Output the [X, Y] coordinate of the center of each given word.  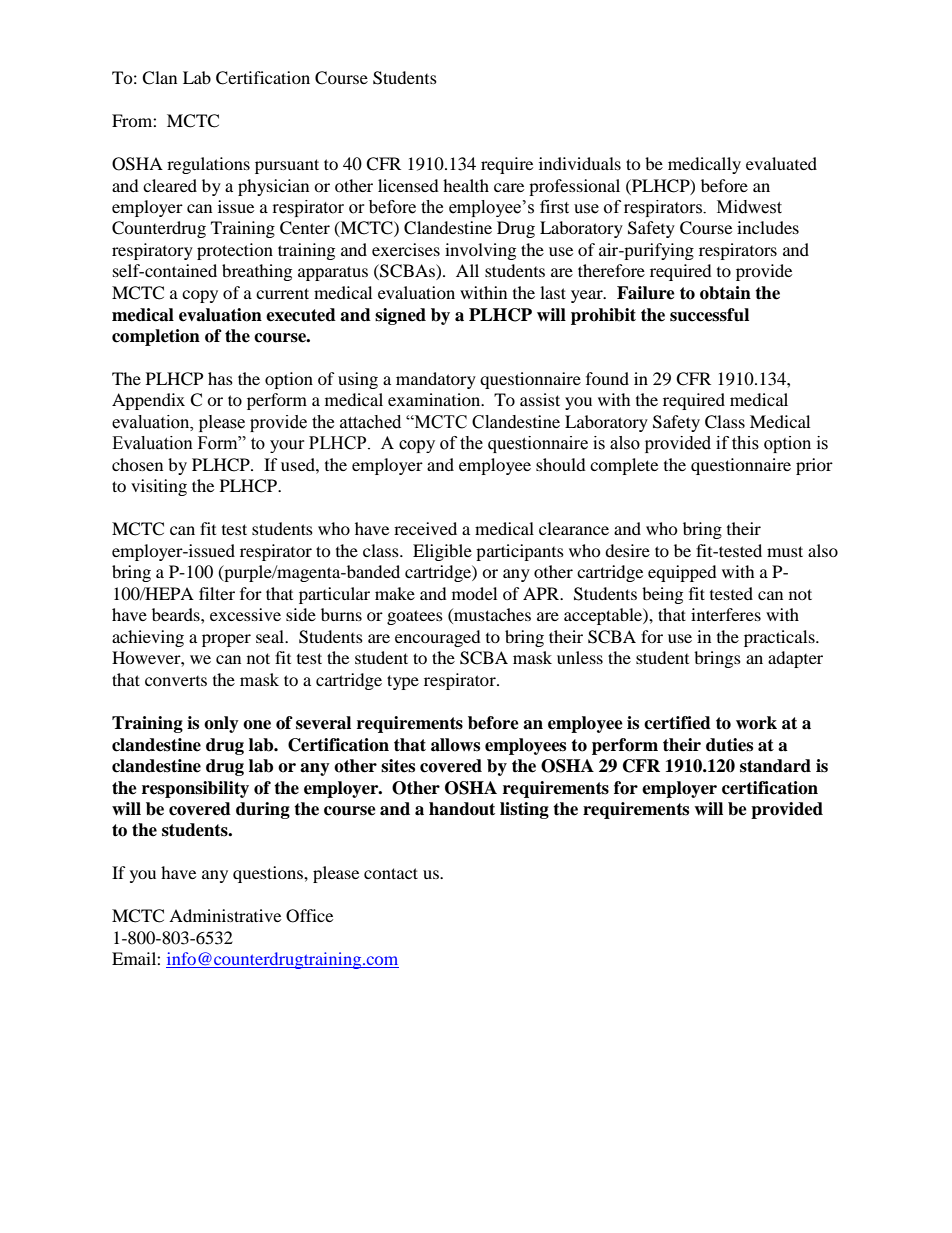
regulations [208, 165]
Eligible [442, 552]
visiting [159, 487]
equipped [682, 573]
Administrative [225, 915]
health [466, 185]
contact [391, 873]
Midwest [749, 207]
